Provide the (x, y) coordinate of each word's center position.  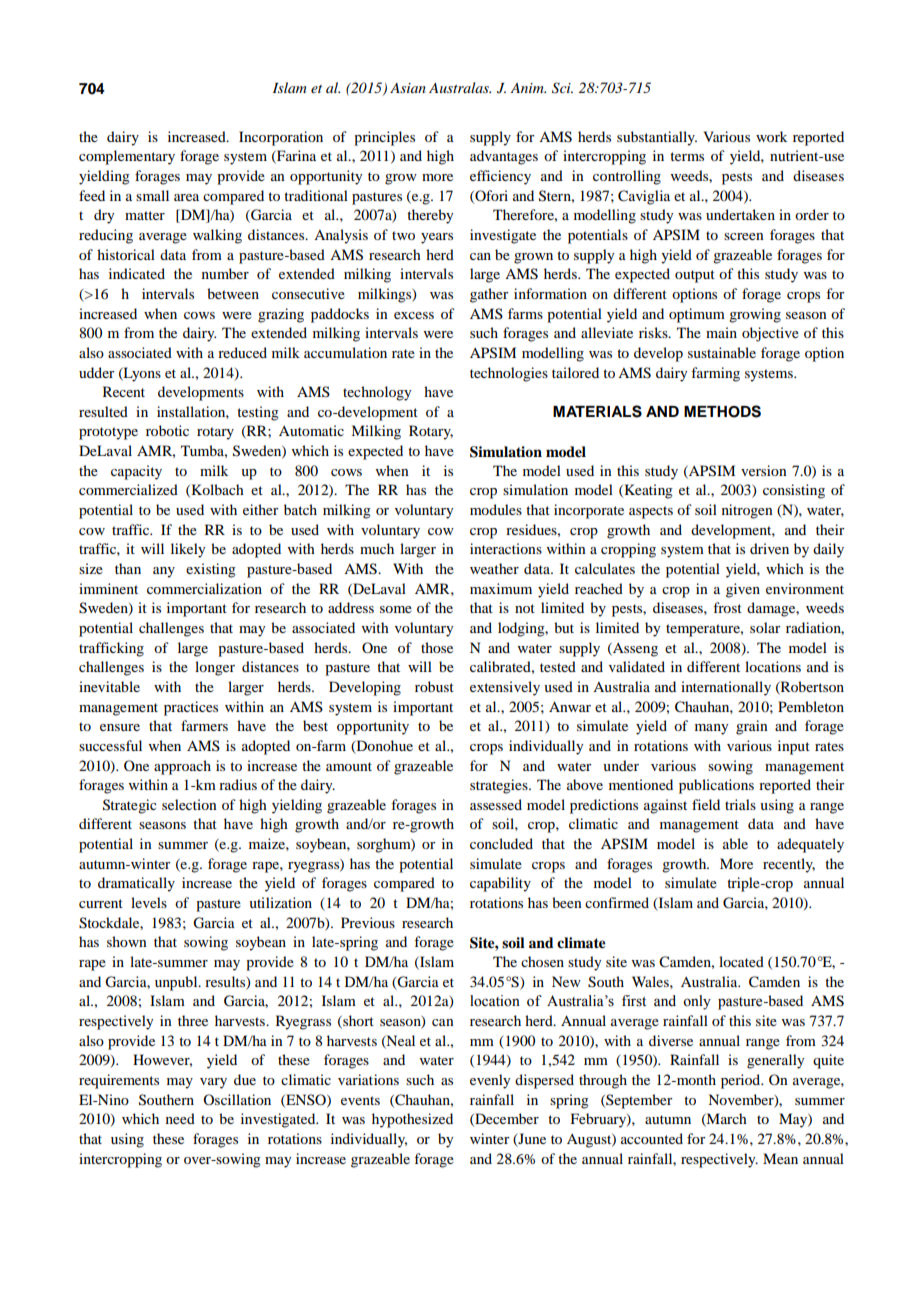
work (771, 136)
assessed (496, 804)
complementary (127, 157)
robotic (167, 430)
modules (496, 509)
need (180, 1118)
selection (189, 804)
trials (740, 804)
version (764, 470)
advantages (504, 157)
